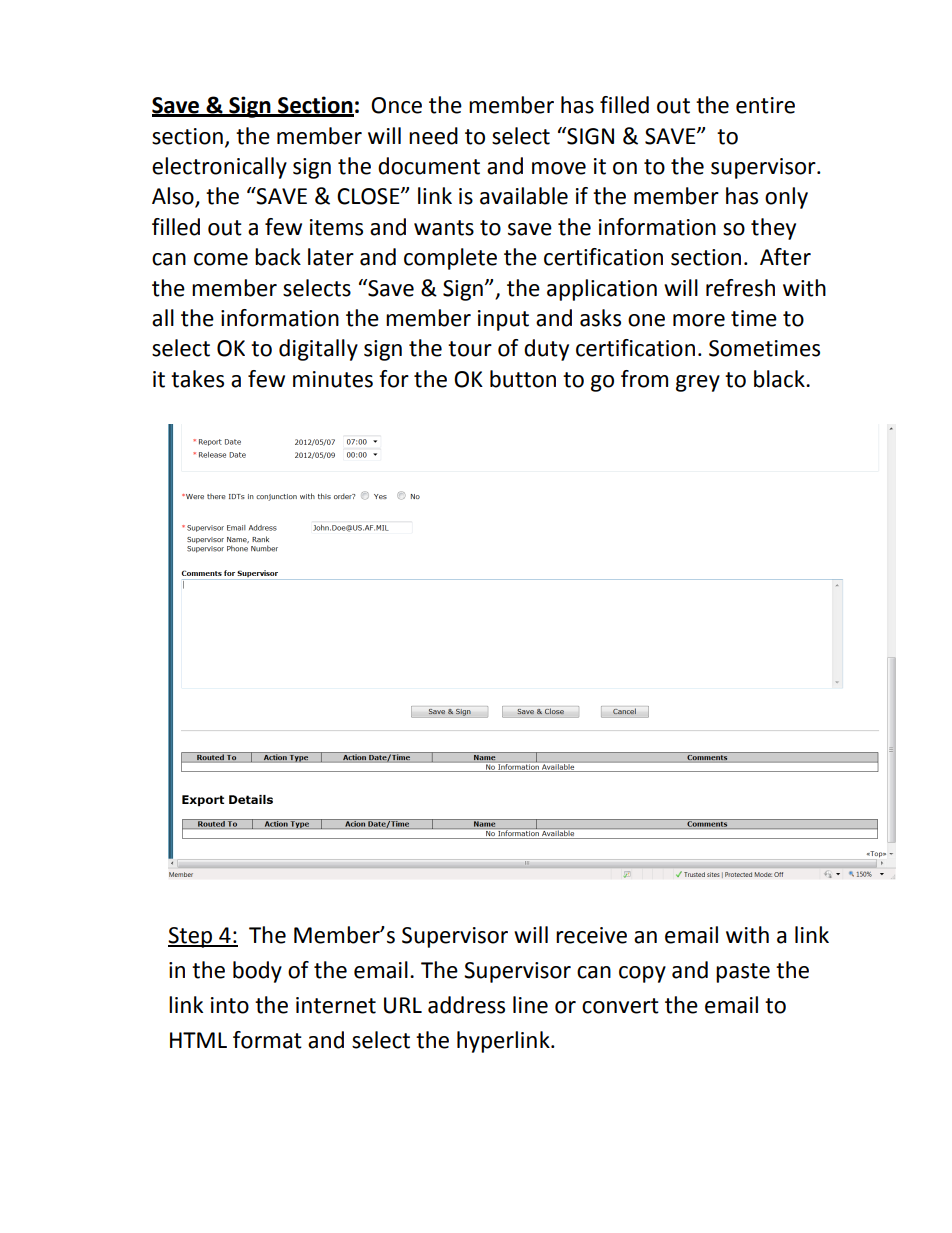  What do you see at coordinates (433, 136) in the screenshot?
I see `need` at bounding box center [433, 136].
